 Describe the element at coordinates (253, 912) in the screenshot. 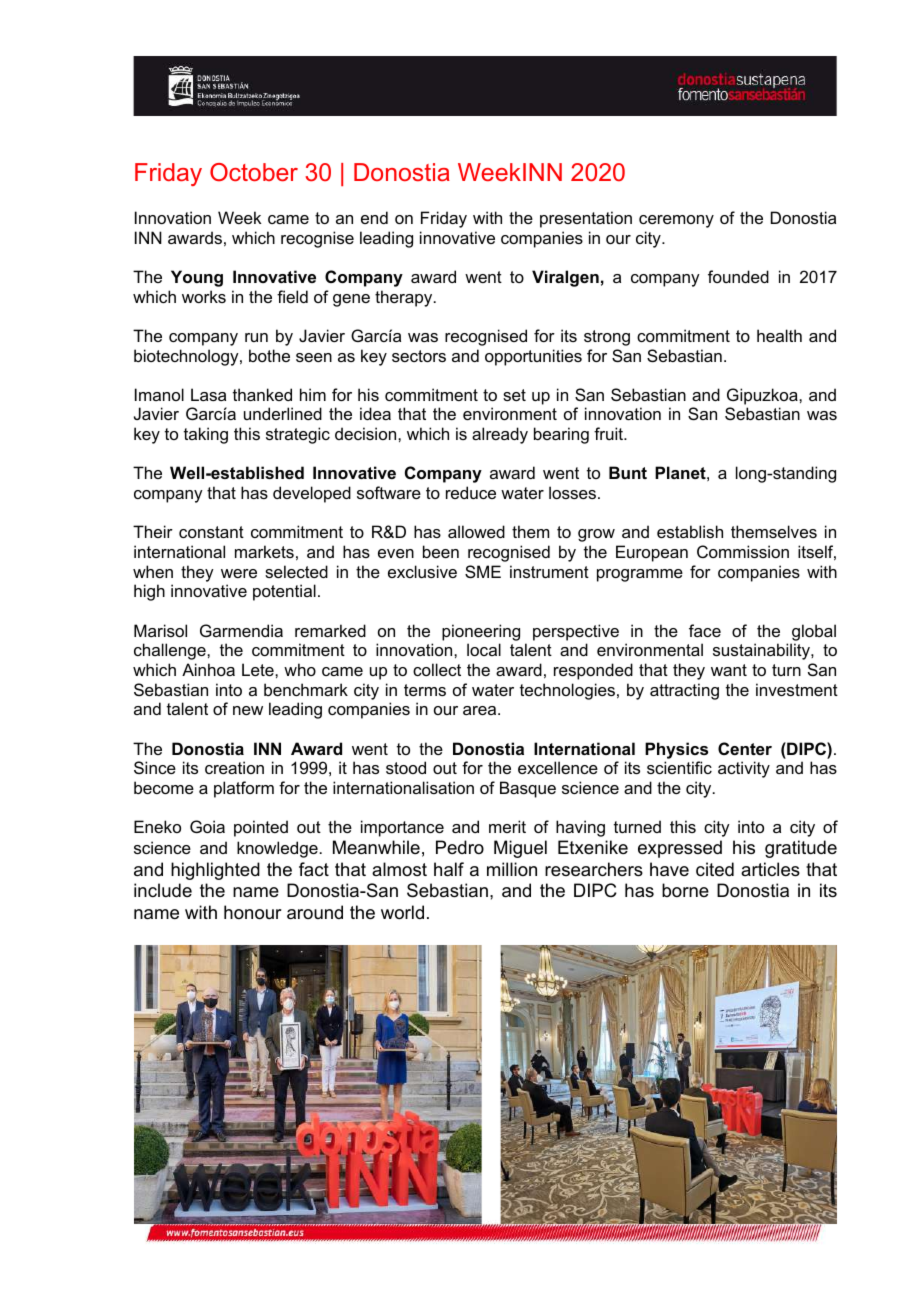

I see `honour` at that location.
